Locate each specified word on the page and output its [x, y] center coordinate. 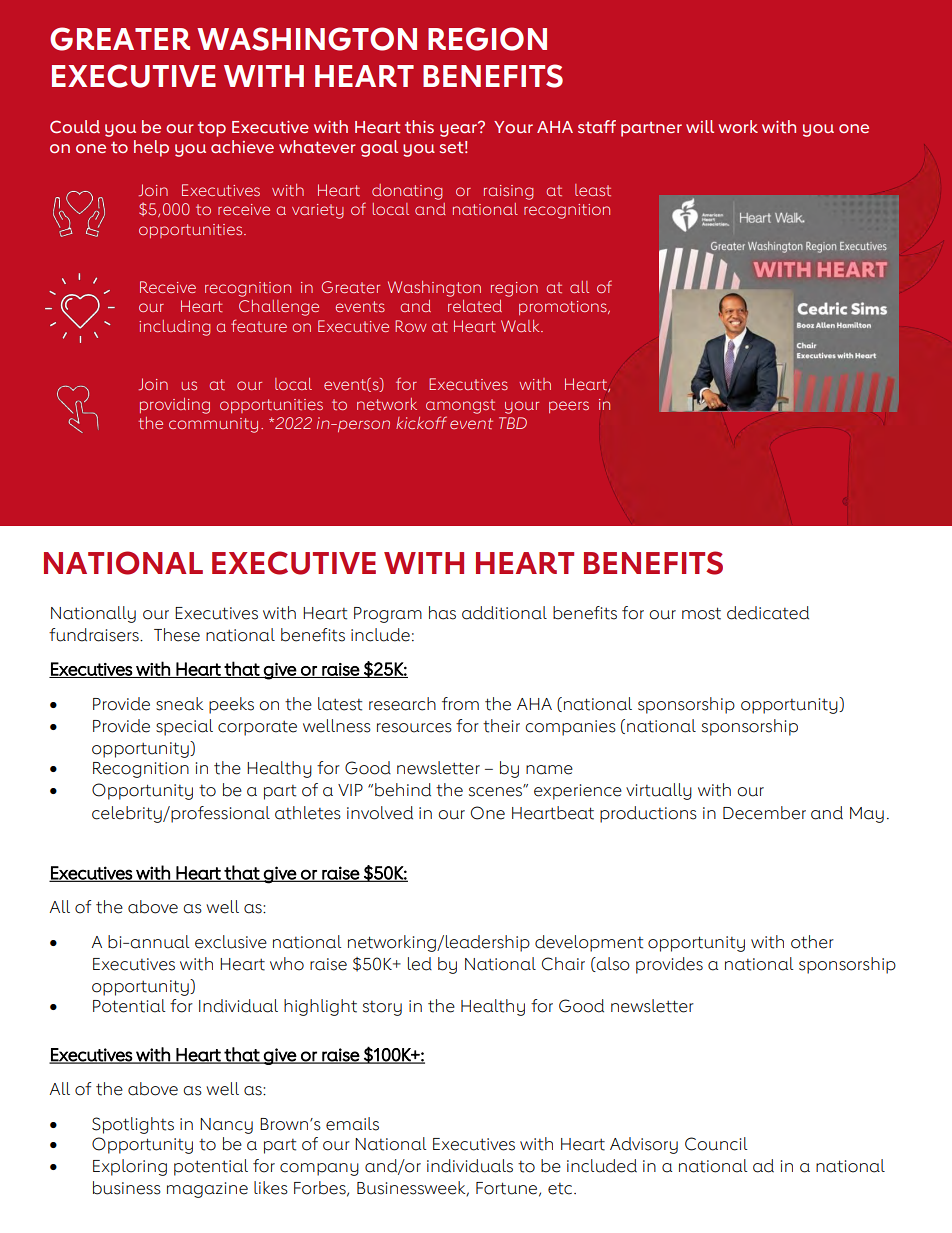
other [812, 942]
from [460, 704]
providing [175, 406]
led [420, 964]
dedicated [768, 613]
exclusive [231, 942]
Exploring [130, 1167]
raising [508, 192]
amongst [460, 406]
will [700, 126]
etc [561, 1189]
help [151, 148]
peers [569, 407]
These [177, 635]
